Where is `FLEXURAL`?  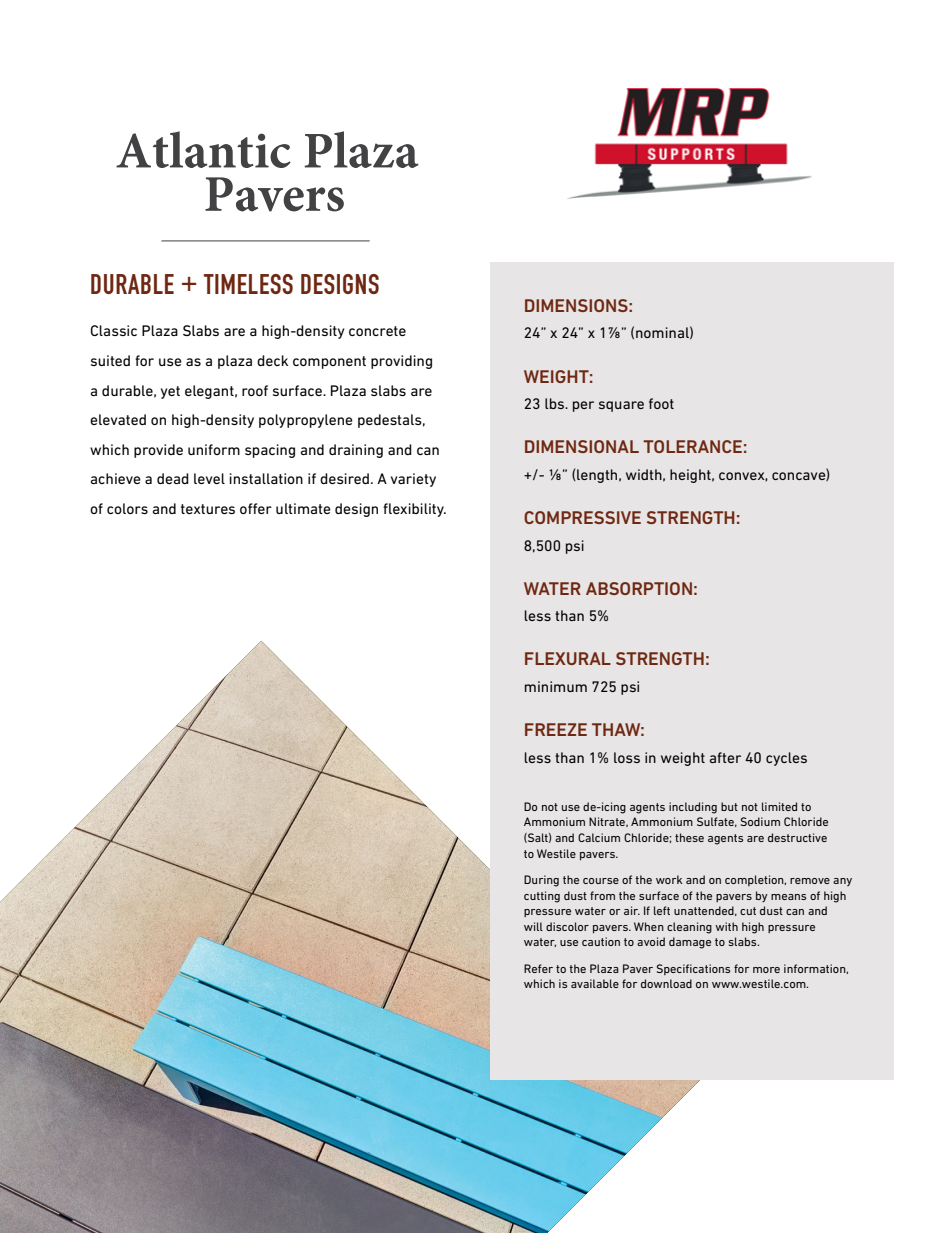 FLEXURAL is located at coordinates (568, 658).
